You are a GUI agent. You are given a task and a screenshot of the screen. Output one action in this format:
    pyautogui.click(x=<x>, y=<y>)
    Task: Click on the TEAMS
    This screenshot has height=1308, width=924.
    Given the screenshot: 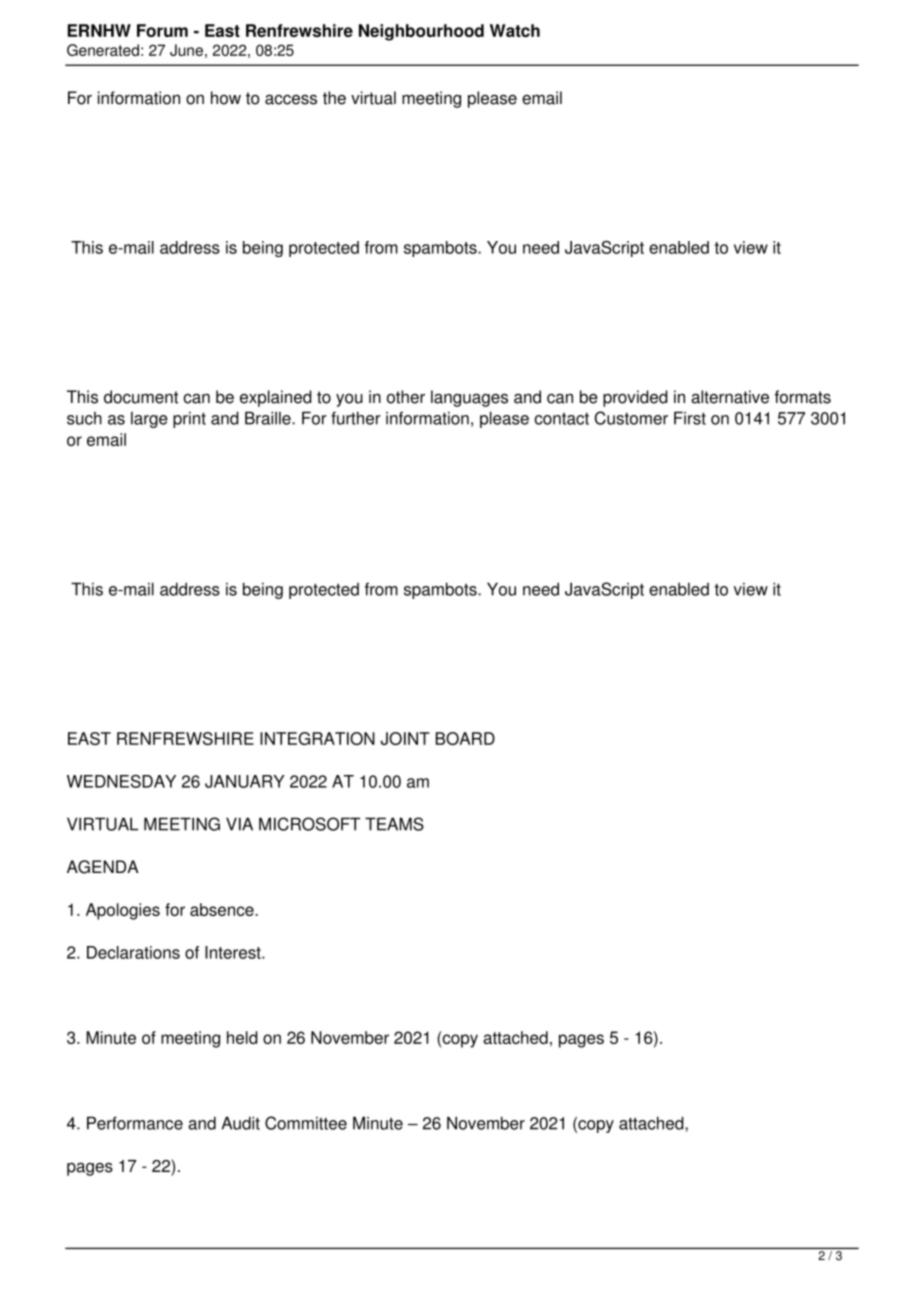 What is the action you would take?
    pyautogui.click(x=394, y=824)
